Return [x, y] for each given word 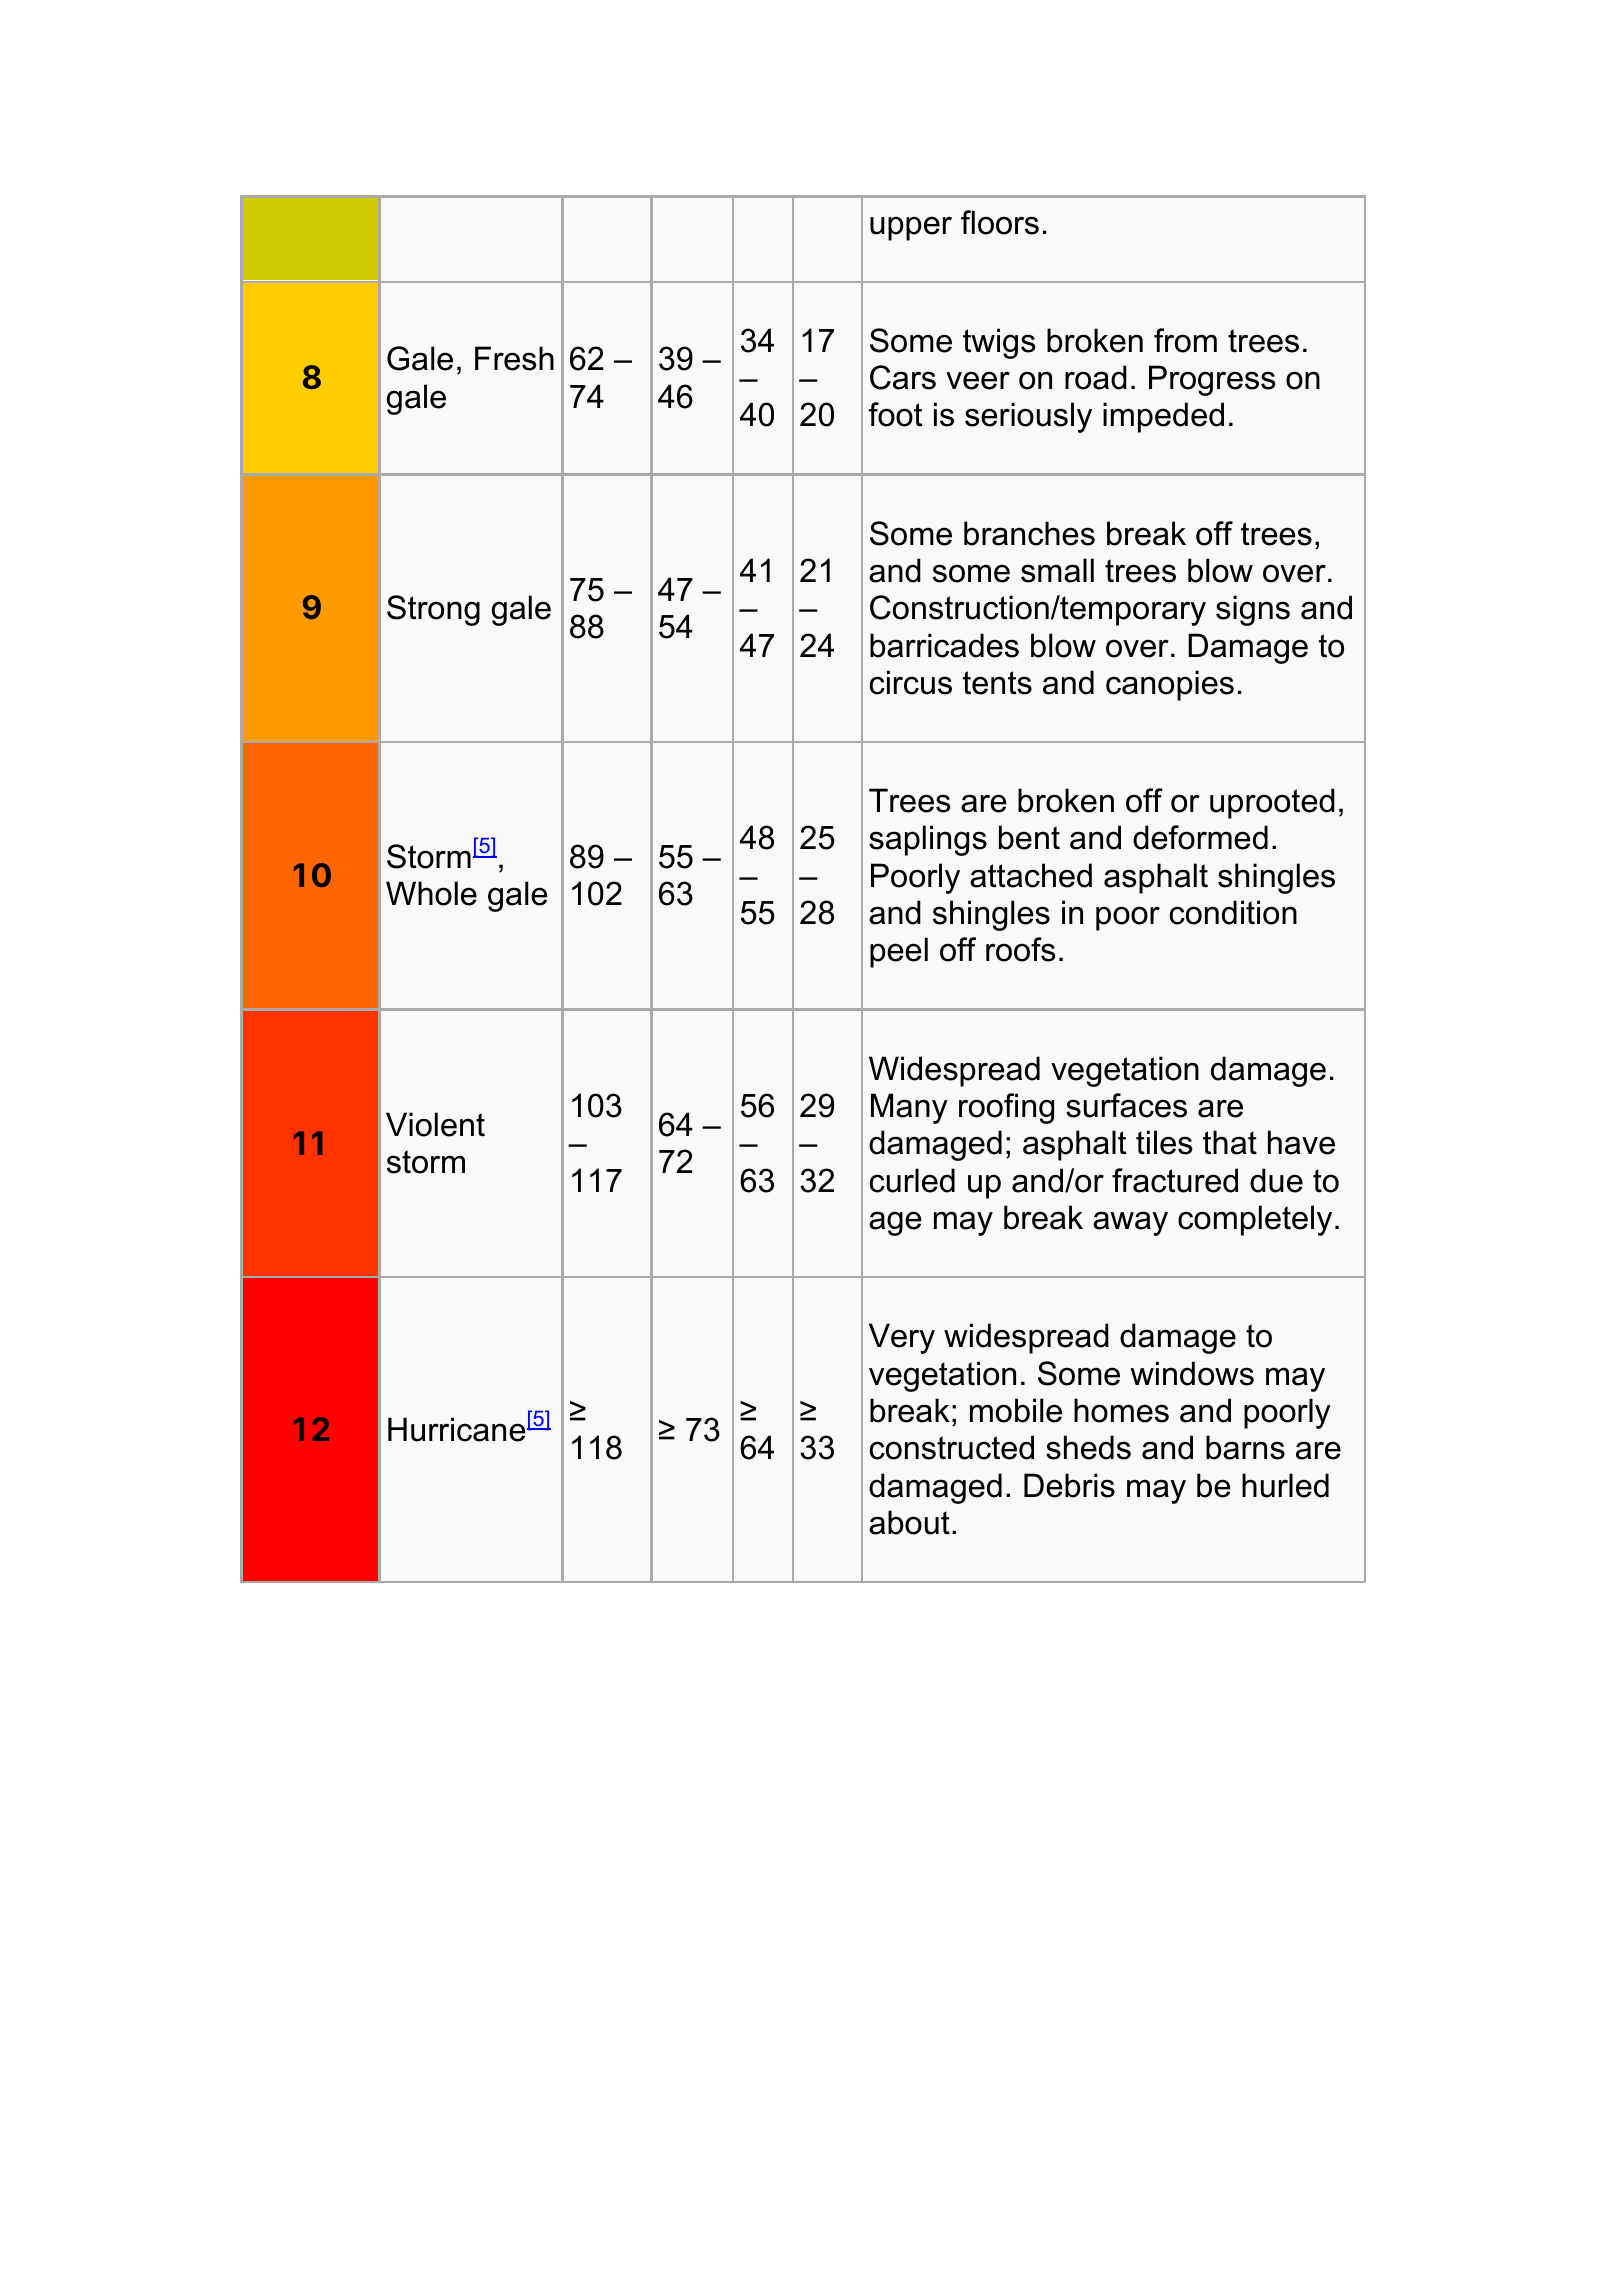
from [1185, 340]
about [909, 1522]
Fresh [514, 358]
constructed [951, 1447]
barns [1245, 1447]
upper [911, 228]
